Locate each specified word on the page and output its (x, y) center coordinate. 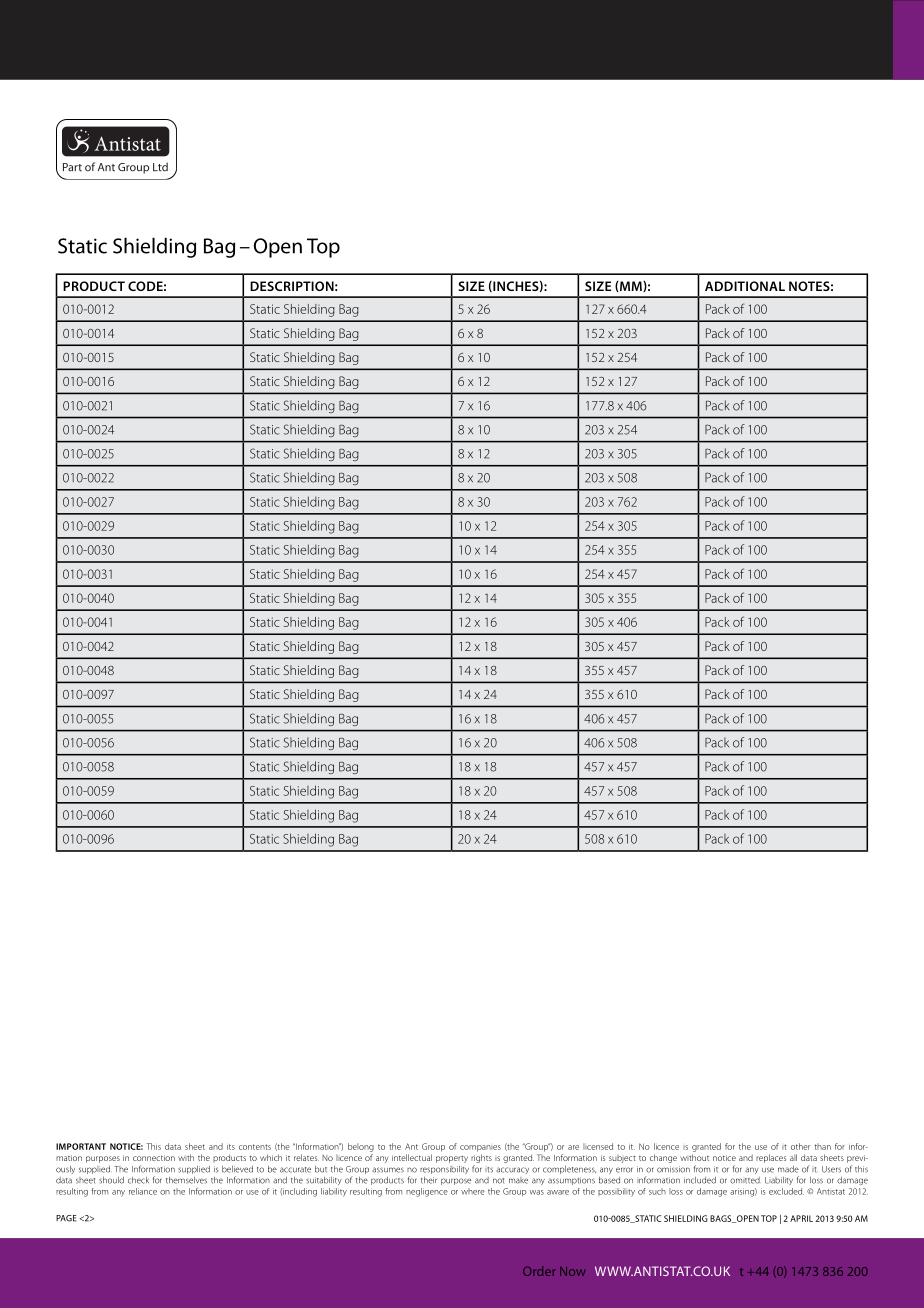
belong (361, 1147)
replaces (771, 1158)
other (800, 1146)
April (801, 1218)
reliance (143, 1191)
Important (81, 1146)
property (452, 1159)
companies (480, 1148)
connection (154, 1158)
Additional (745, 286)
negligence (427, 1192)
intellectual (412, 1157)
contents (255, 1147)
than (822, 1146)
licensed (598, 1146)
